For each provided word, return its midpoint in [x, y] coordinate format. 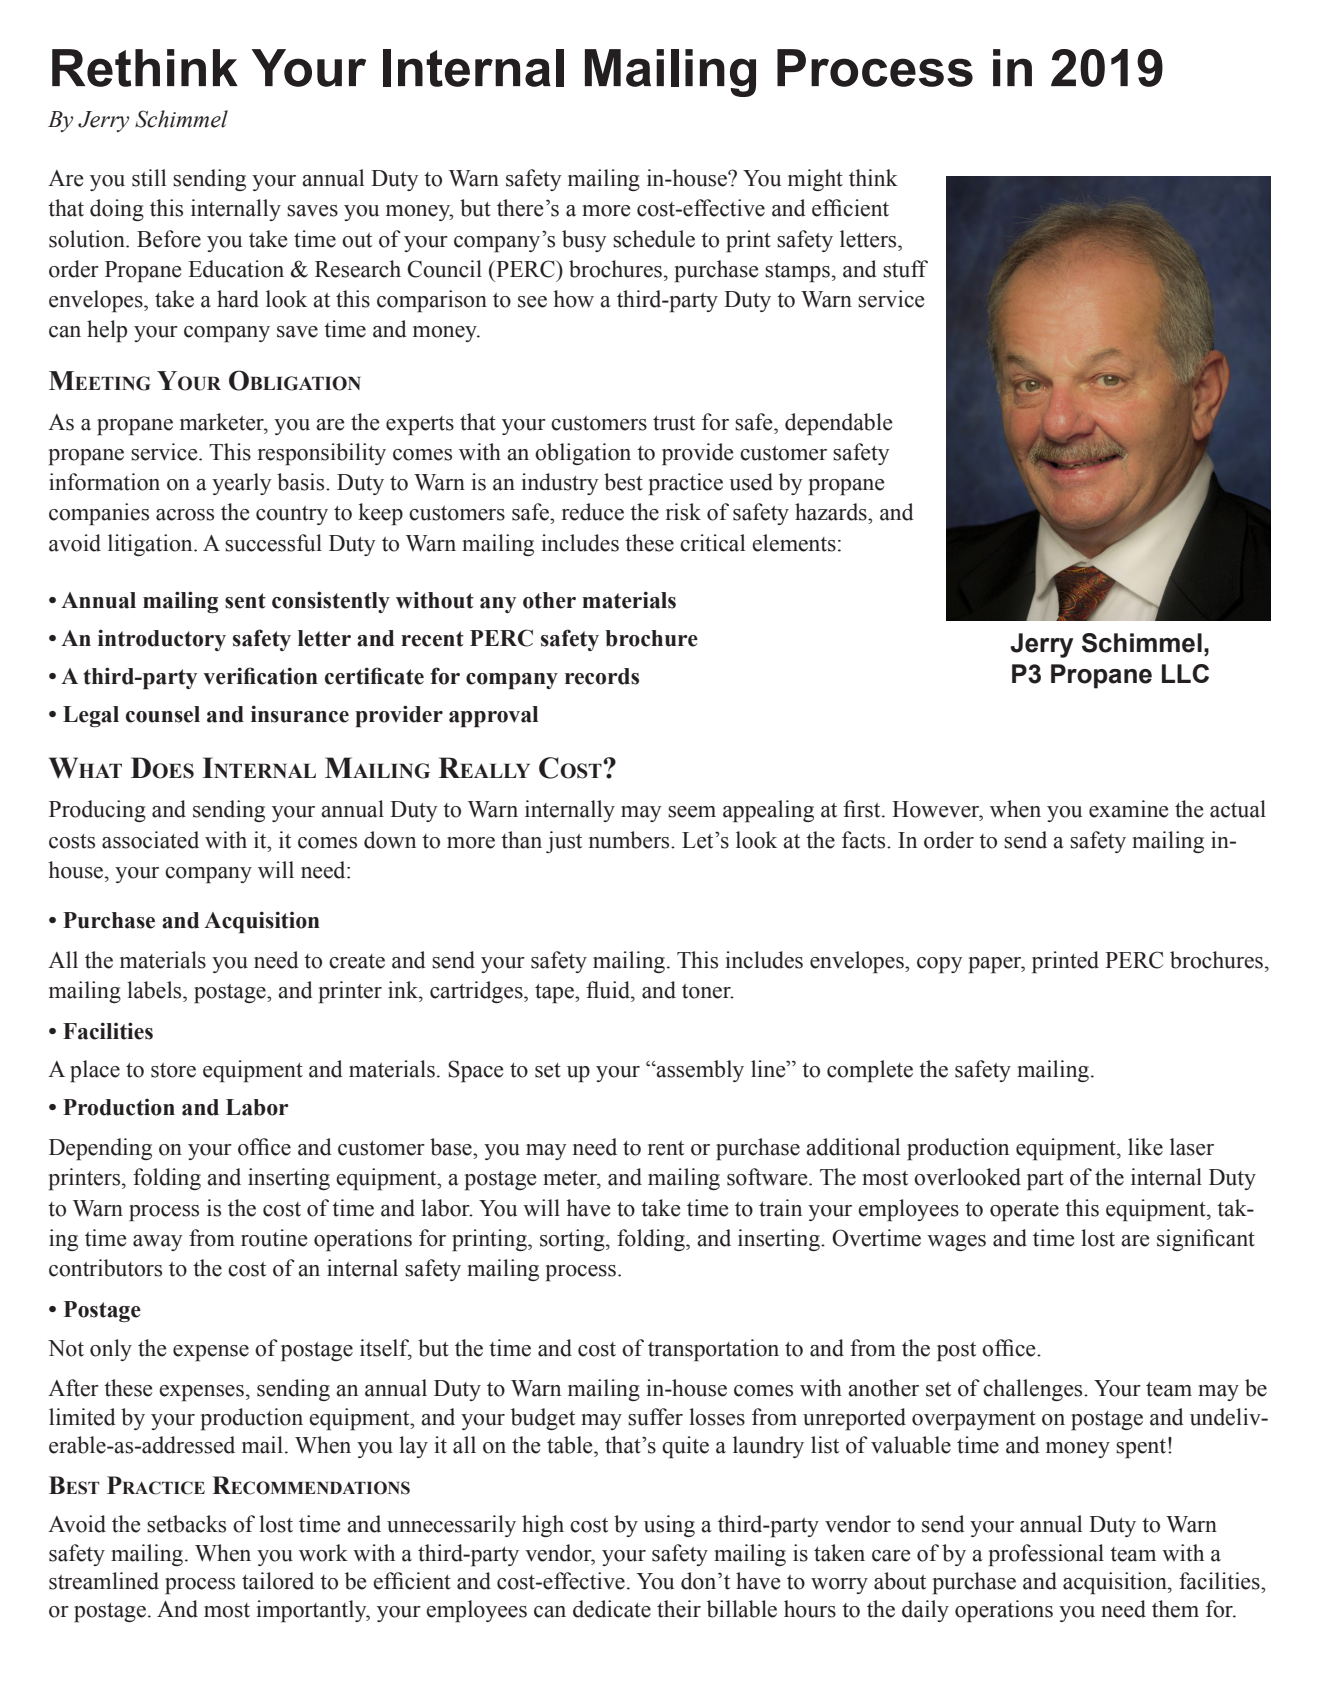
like [1145, 1147]
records [602, 676]
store [173, 1070]
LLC [1185, 673]
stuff [905, 269]
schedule [654, 239]
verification [260, 676]
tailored [278, 1581]
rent [666, 1148]
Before [169, 239]
